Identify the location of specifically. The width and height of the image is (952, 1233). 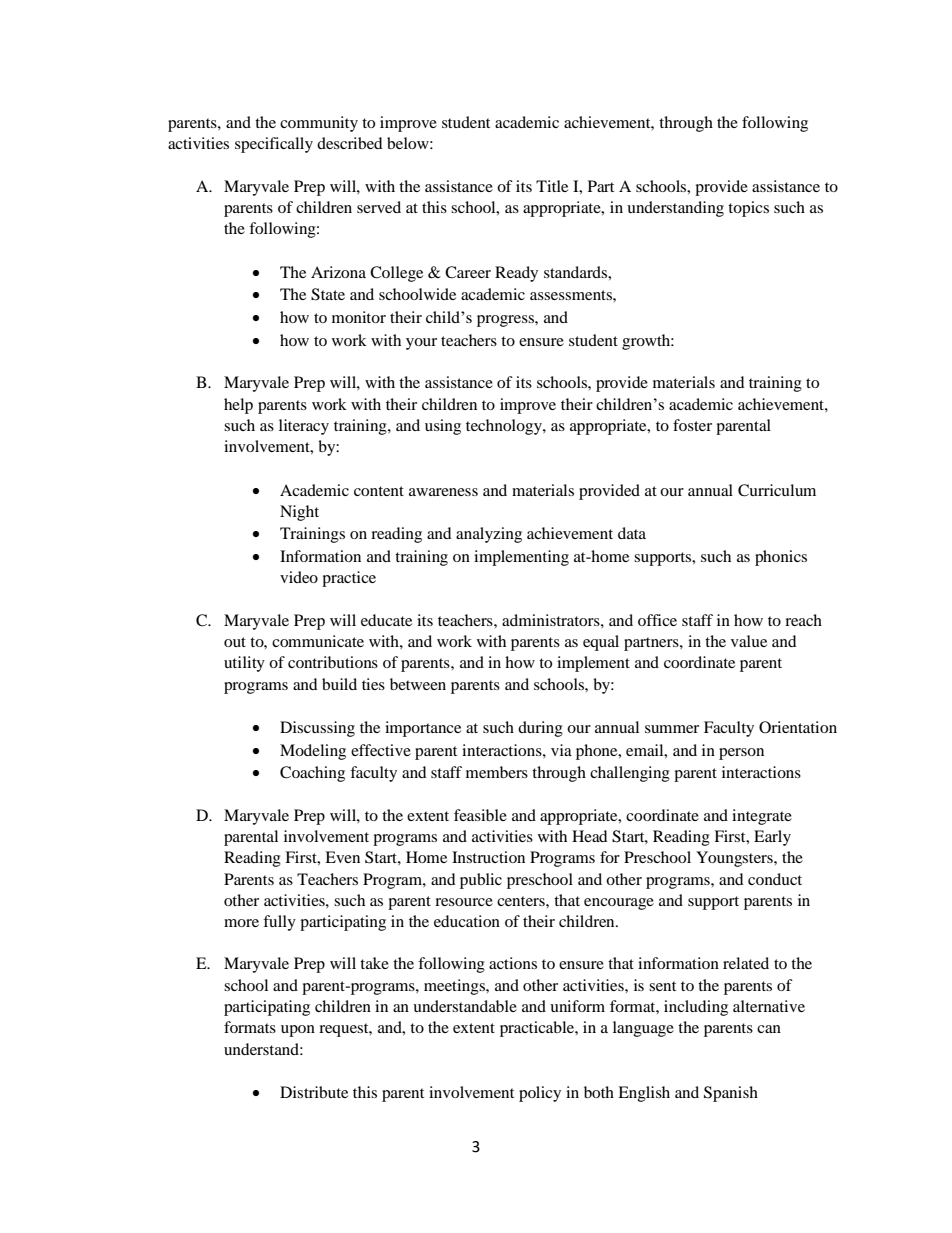
(274, 145).
